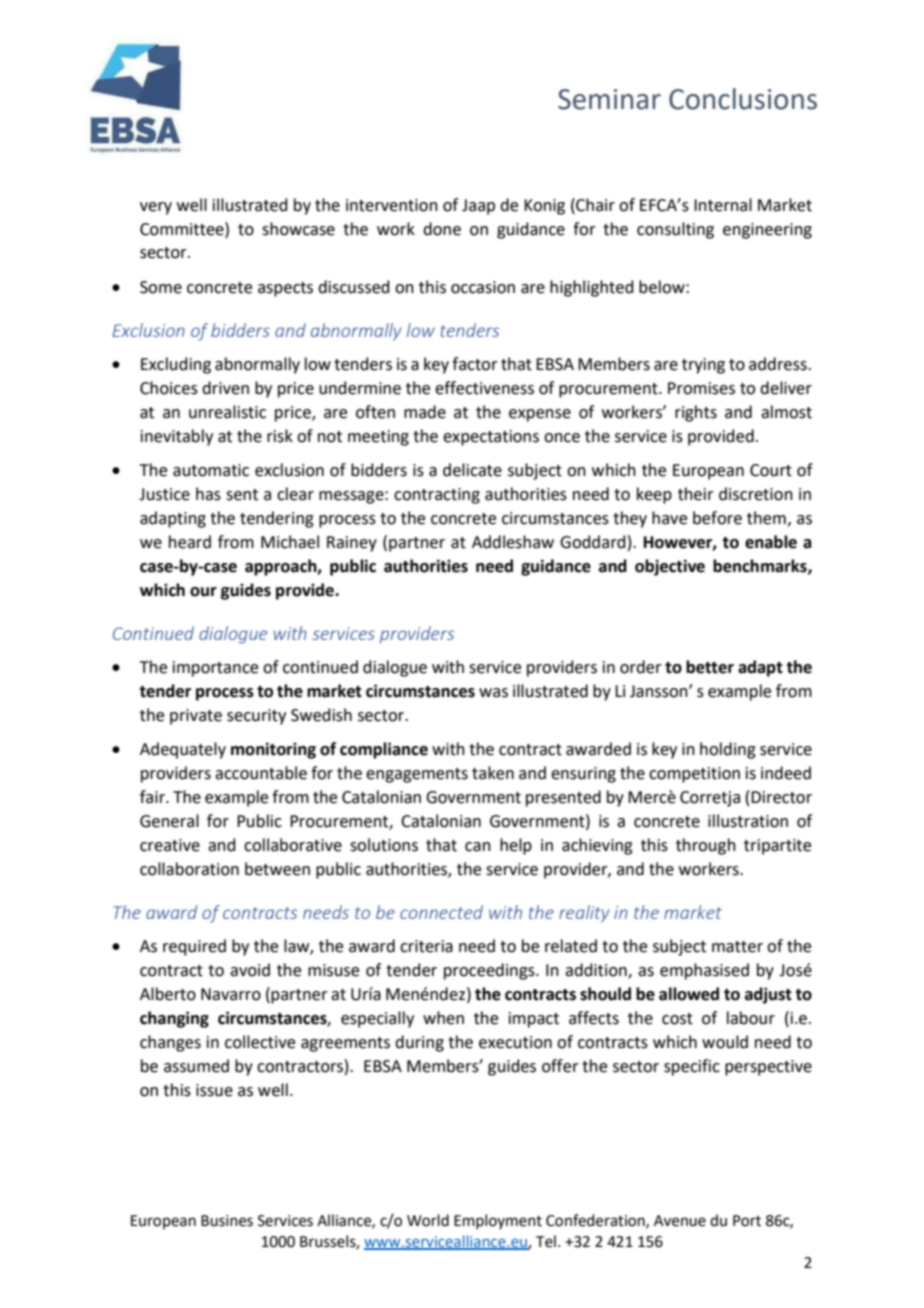 The width and height of the screenshot is (924, 1308). Describe the element at coordinates (189, 869) in the screenshot. I see `collaboration` at that location.
